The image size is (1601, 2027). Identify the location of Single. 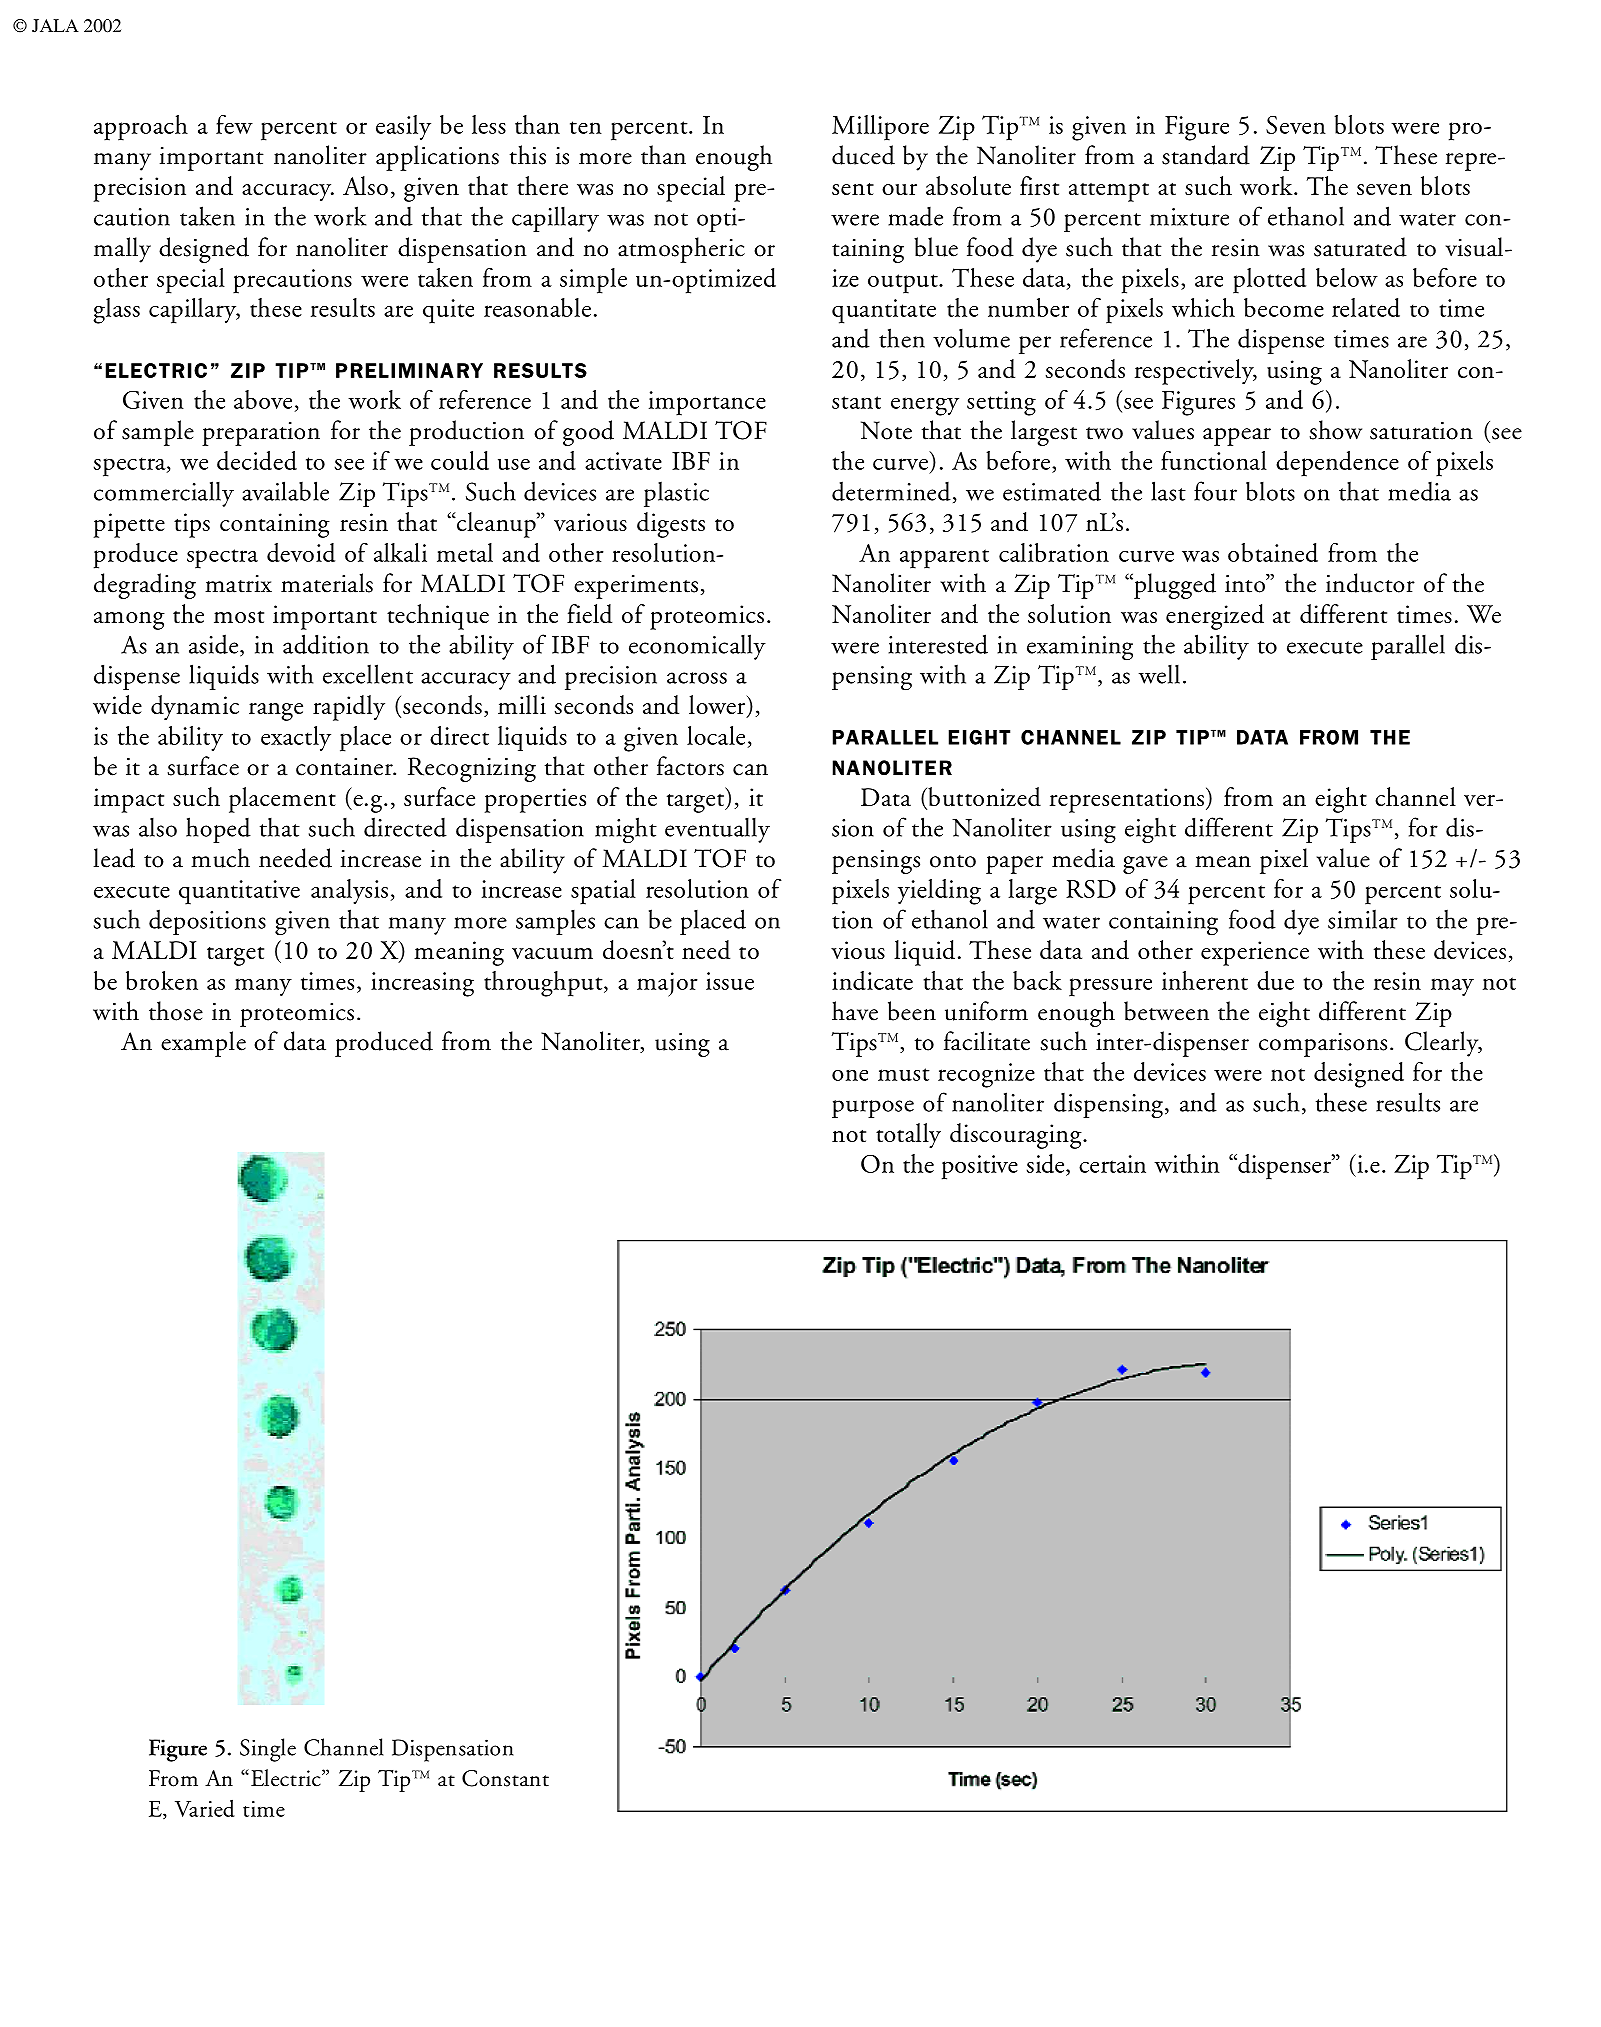
(268, 1750).
